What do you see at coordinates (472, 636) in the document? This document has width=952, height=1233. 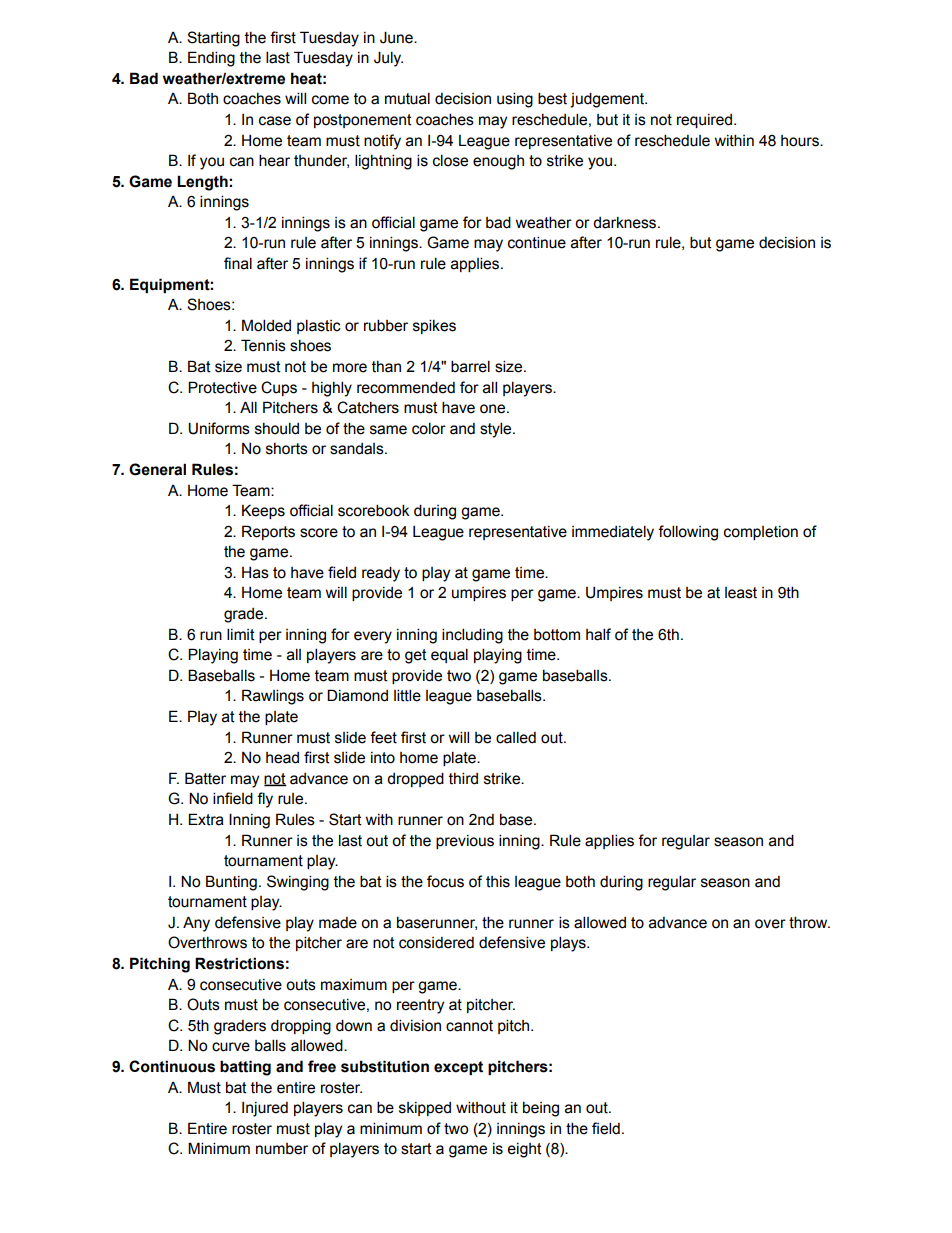 I see `including` at bounding box center [472, 636].
